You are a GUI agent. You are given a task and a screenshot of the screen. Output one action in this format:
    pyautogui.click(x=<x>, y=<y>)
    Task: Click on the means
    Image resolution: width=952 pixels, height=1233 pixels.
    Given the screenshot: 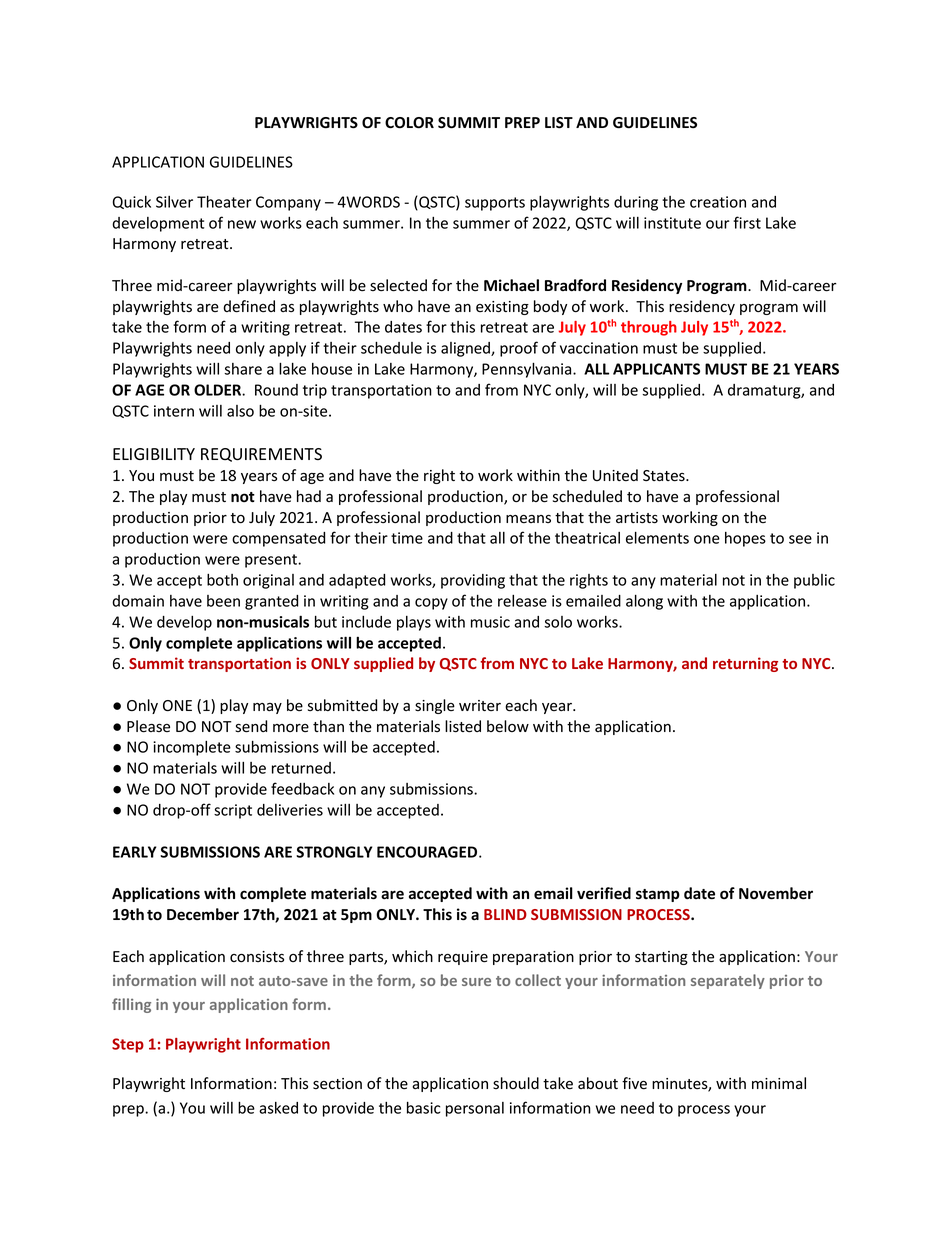 What is the action you would take?
    pyautogui.click(x=528, y=519)
